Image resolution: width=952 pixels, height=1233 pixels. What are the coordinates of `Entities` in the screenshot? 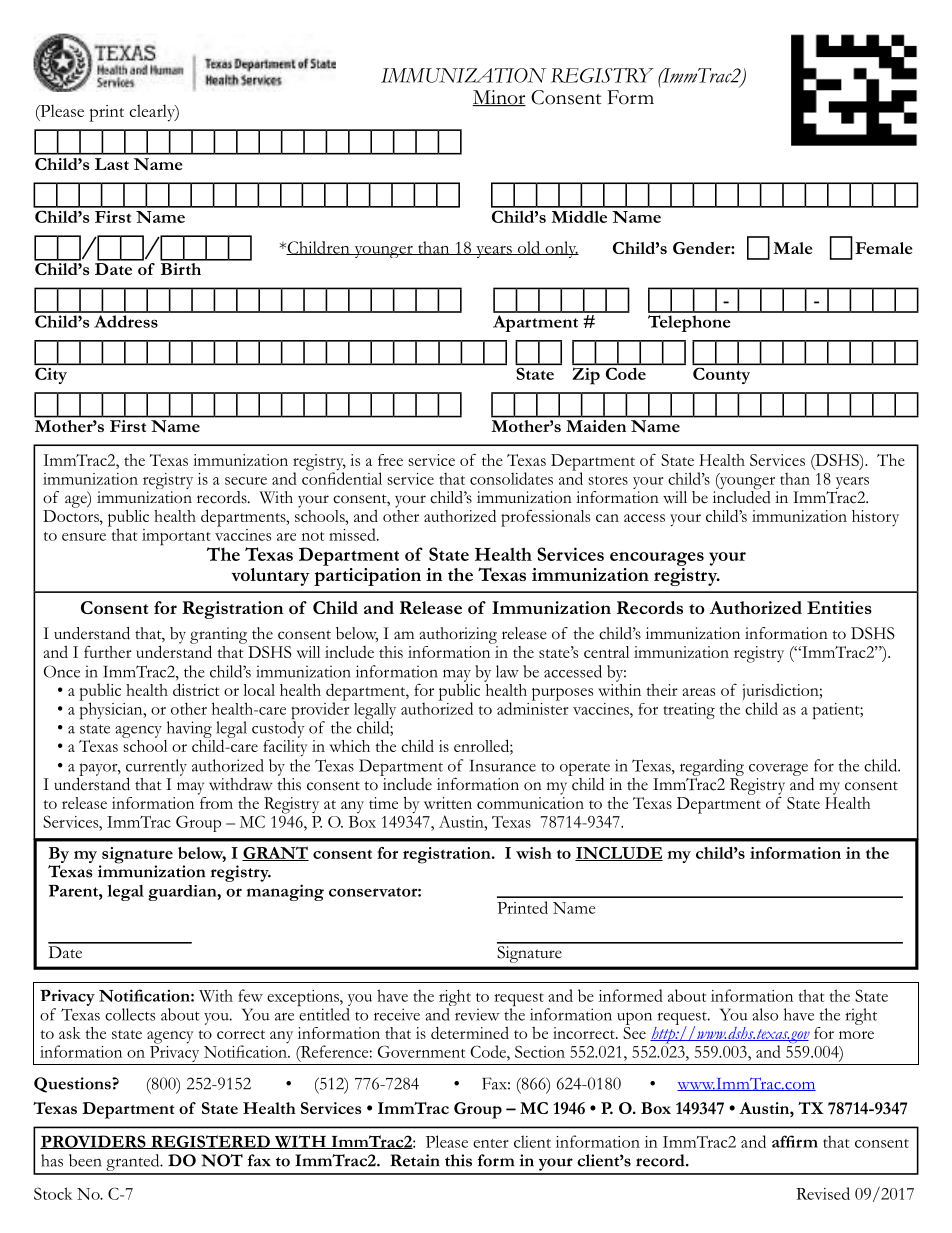 It's located at (839, 607).
